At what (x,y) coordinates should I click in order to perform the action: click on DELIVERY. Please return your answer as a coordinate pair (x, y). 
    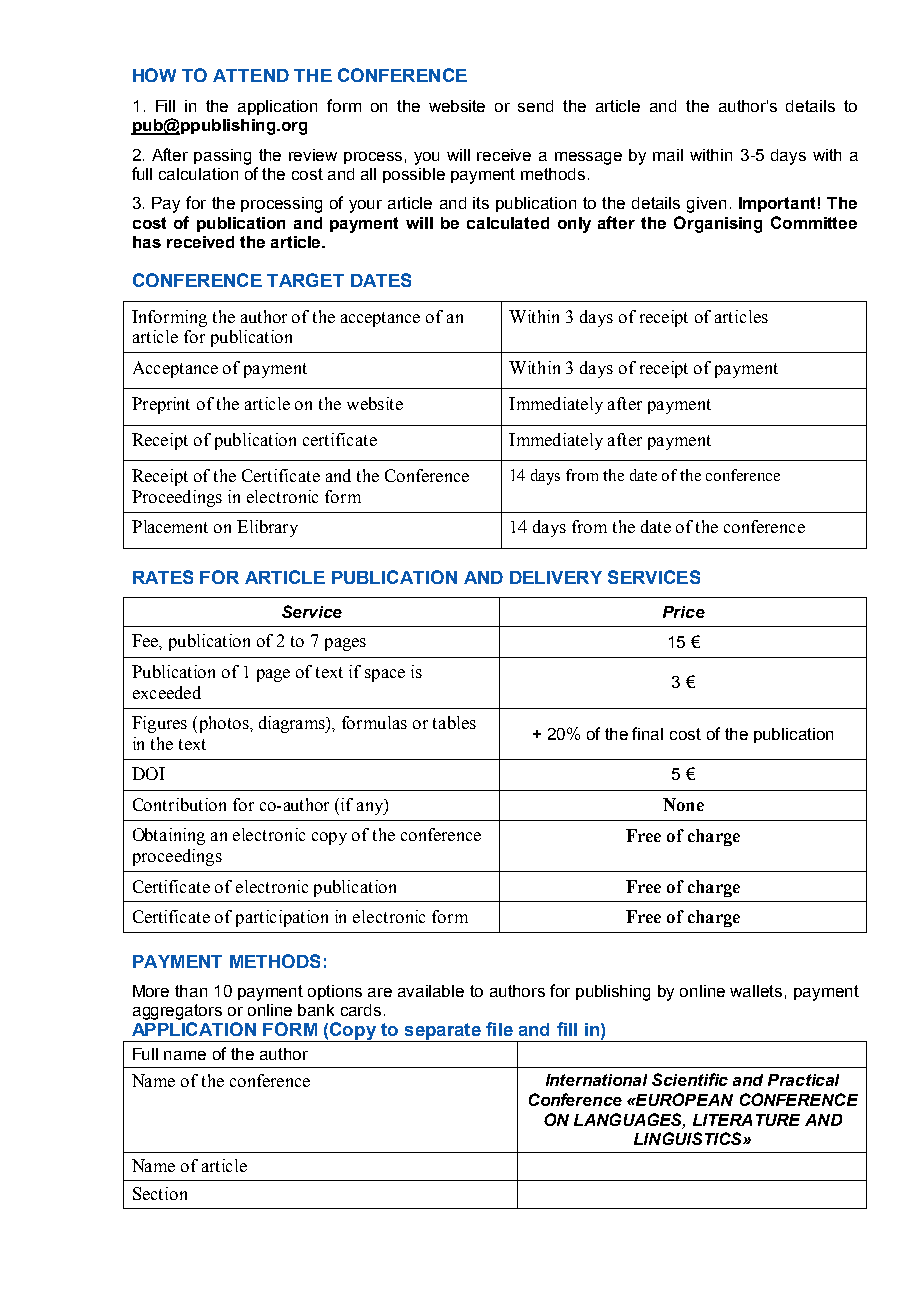
    Looking at the image, I should click on (556, 577).
